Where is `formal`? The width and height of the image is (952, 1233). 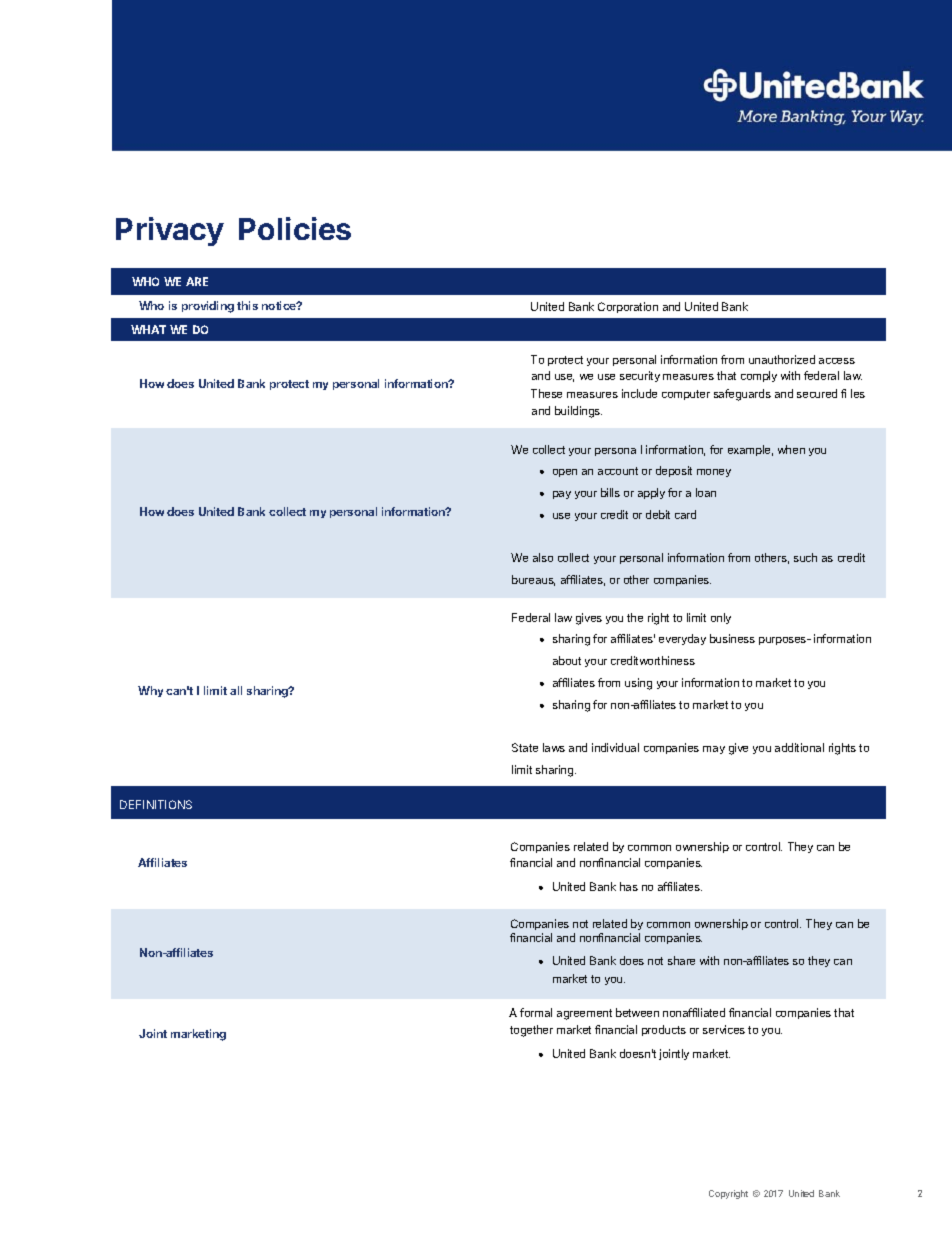
formal is located at coordinates (536, 1012).
